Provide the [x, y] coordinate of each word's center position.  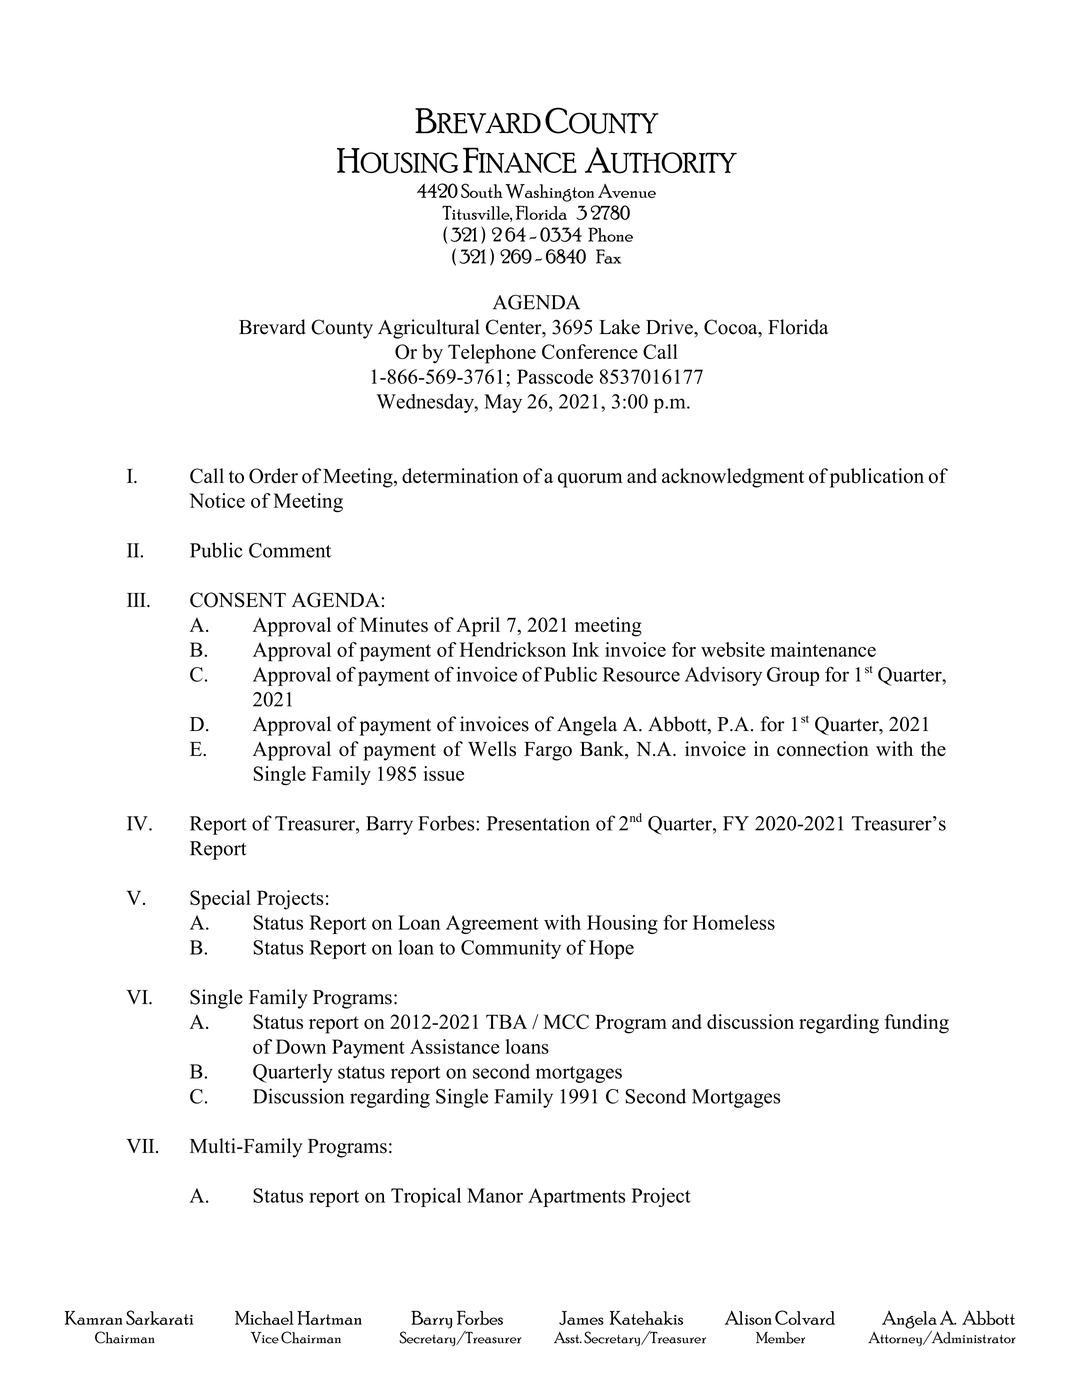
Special [220, 900]
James [581, 1318]
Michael [264, 1318]
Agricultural [429, 329]
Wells [492, 749]
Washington [549, 193]
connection [823, 749]
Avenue [627, 191]
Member [780, 1338]
